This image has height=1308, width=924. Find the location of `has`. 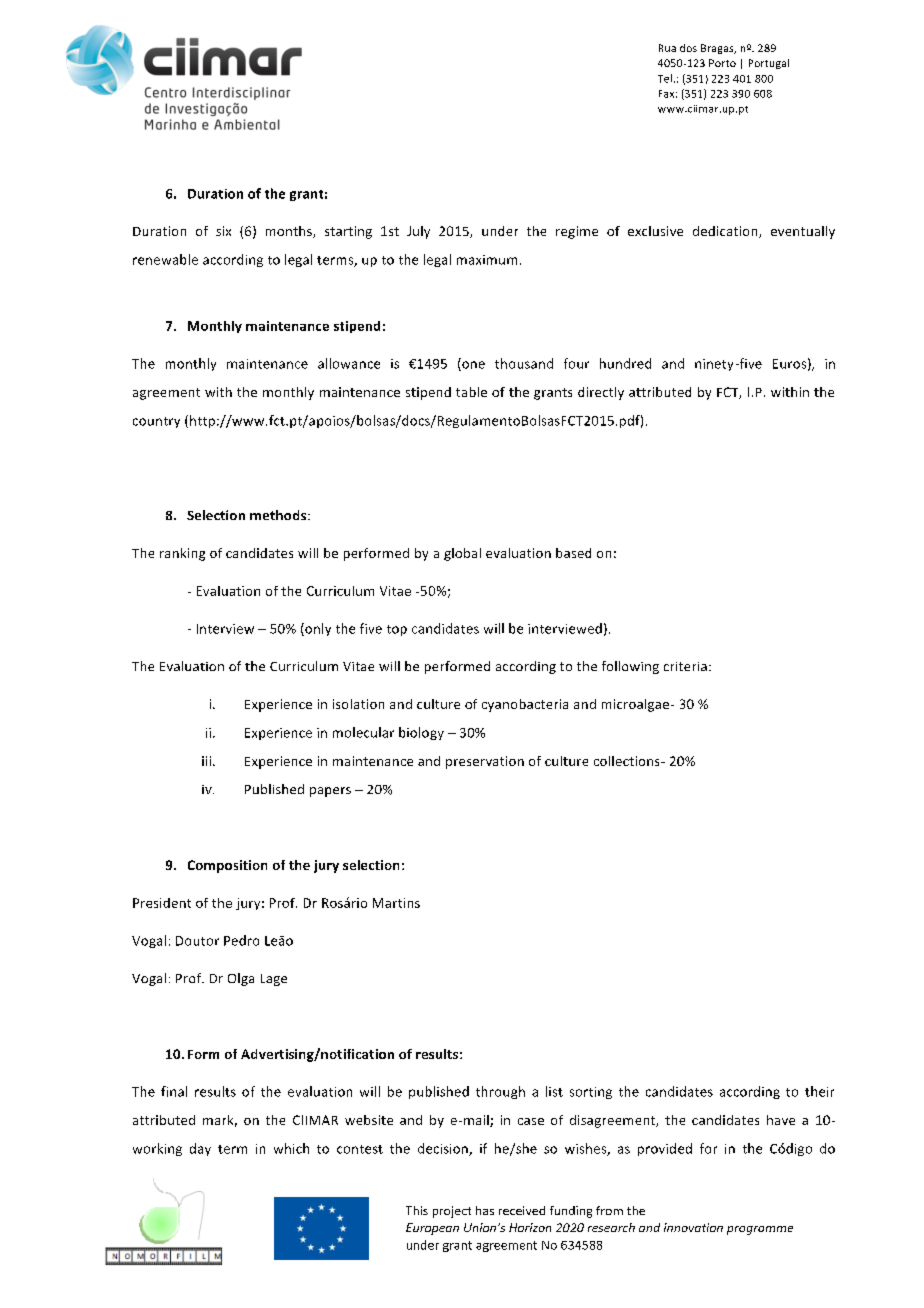

has is located at coordinates (485, 1210).
